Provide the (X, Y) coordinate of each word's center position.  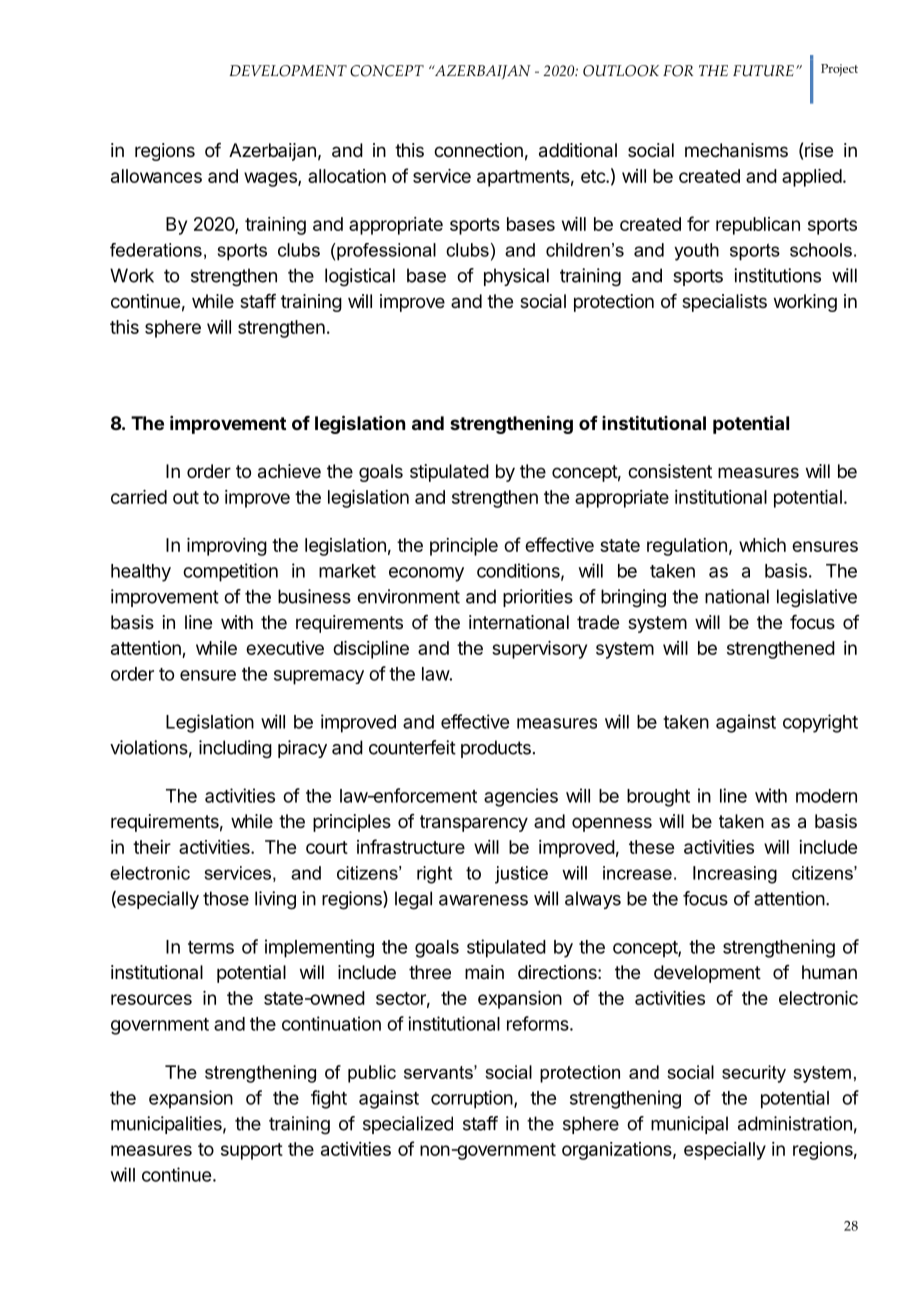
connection (478, 150)
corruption (472, 1099)
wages (271, 179)
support (252, 1151)
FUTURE (763, 71)
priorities (538, 598)
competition (230, 572)
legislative (817, 598)
